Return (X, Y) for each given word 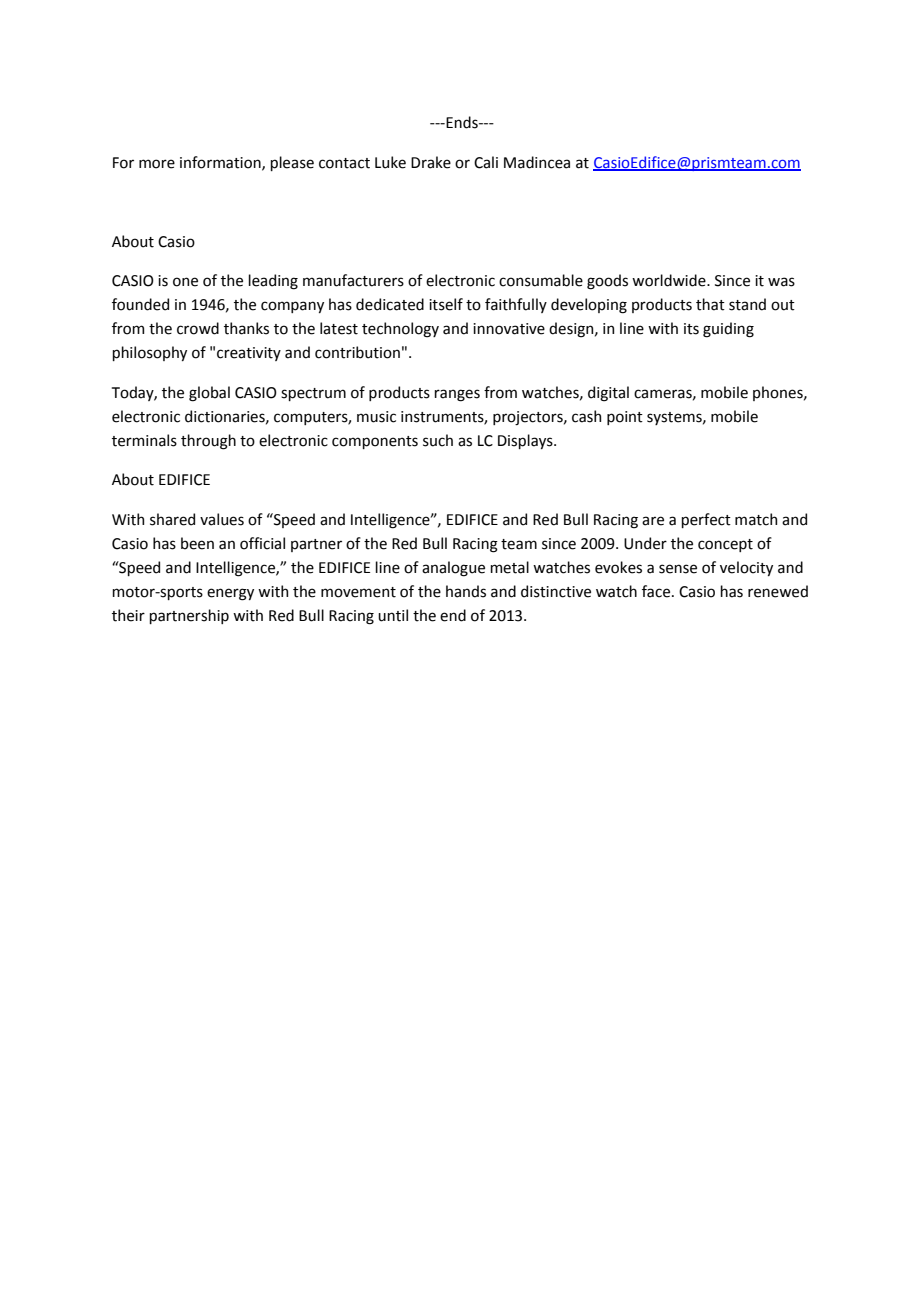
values (222, 519)
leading (273, 282)
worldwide (670, 280)
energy (230, 594)
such (438, 440)
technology (400, 330)
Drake (431, 162)
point (625, 418)
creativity (249, 354)
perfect (706, 520)
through (208, 442)
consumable (541, 280)
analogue (453, 569)
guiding (728, 330)
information (221, 163)
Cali (486, 162)
